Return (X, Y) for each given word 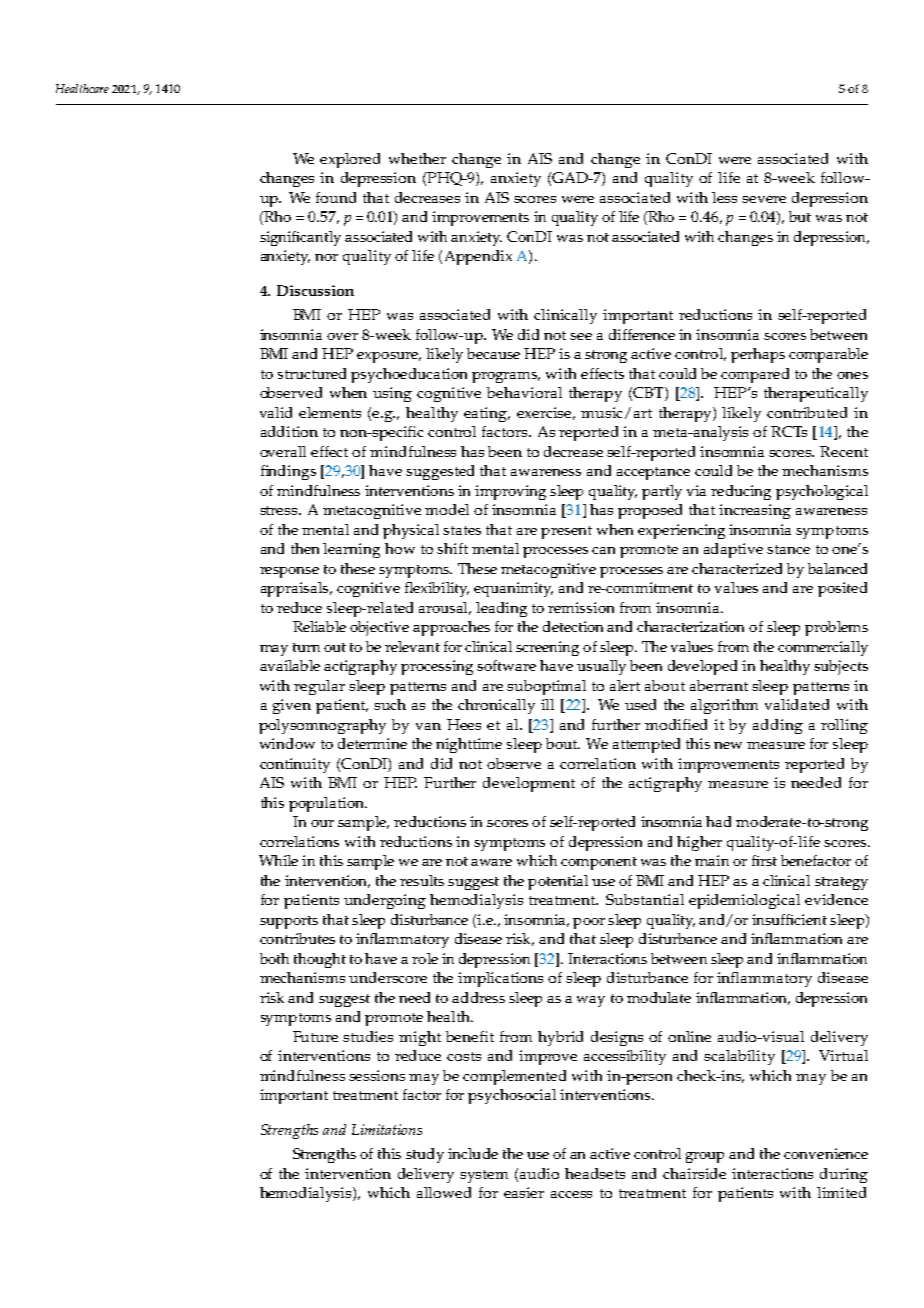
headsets (595, 1173)
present (566, 532)
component (599, 863)
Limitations (387, 1129)
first (764, 860)
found (336, 197)
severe (764, 199)
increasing (755, 511)
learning (351, 550)
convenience (826, 1153)
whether (417, 158)
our (322, 823)
